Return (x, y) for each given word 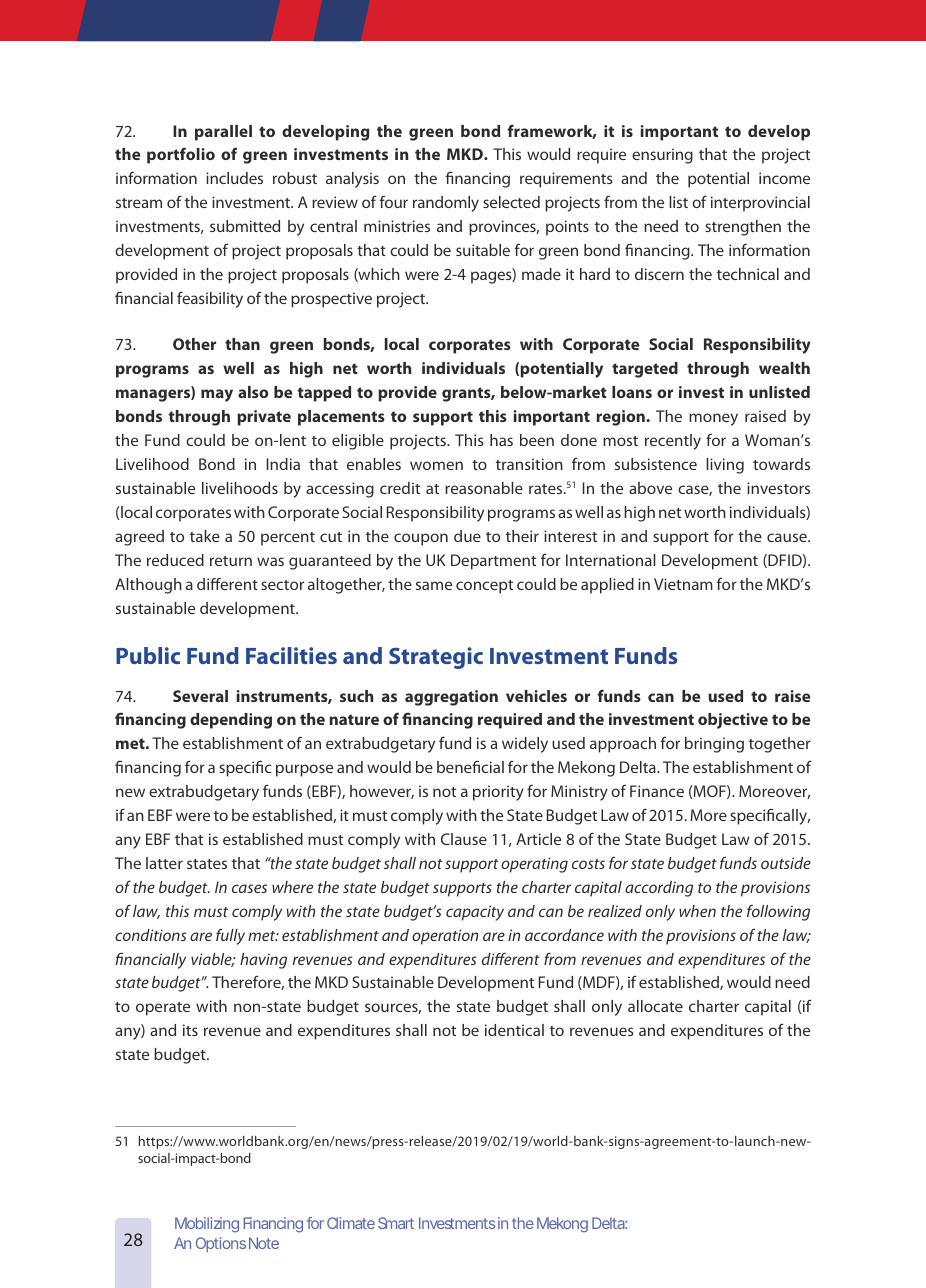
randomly (446, 204)
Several (200, 696)
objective (733, 721)
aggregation (451, 698)
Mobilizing (207, 1225)
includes (234, 178)
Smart (396, 1223)
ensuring (662, 156)
